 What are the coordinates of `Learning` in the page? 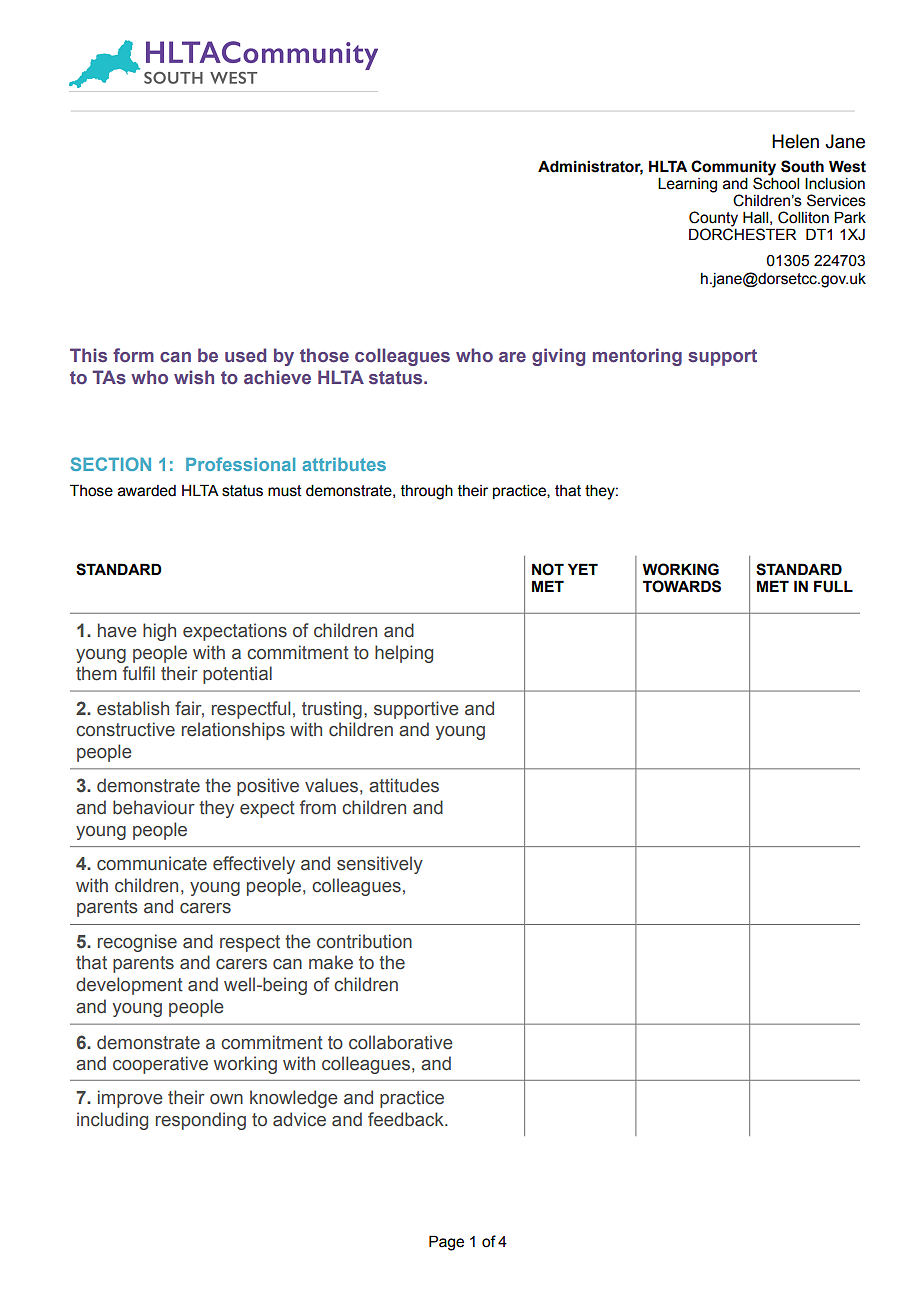 It's located at (687, 185).
